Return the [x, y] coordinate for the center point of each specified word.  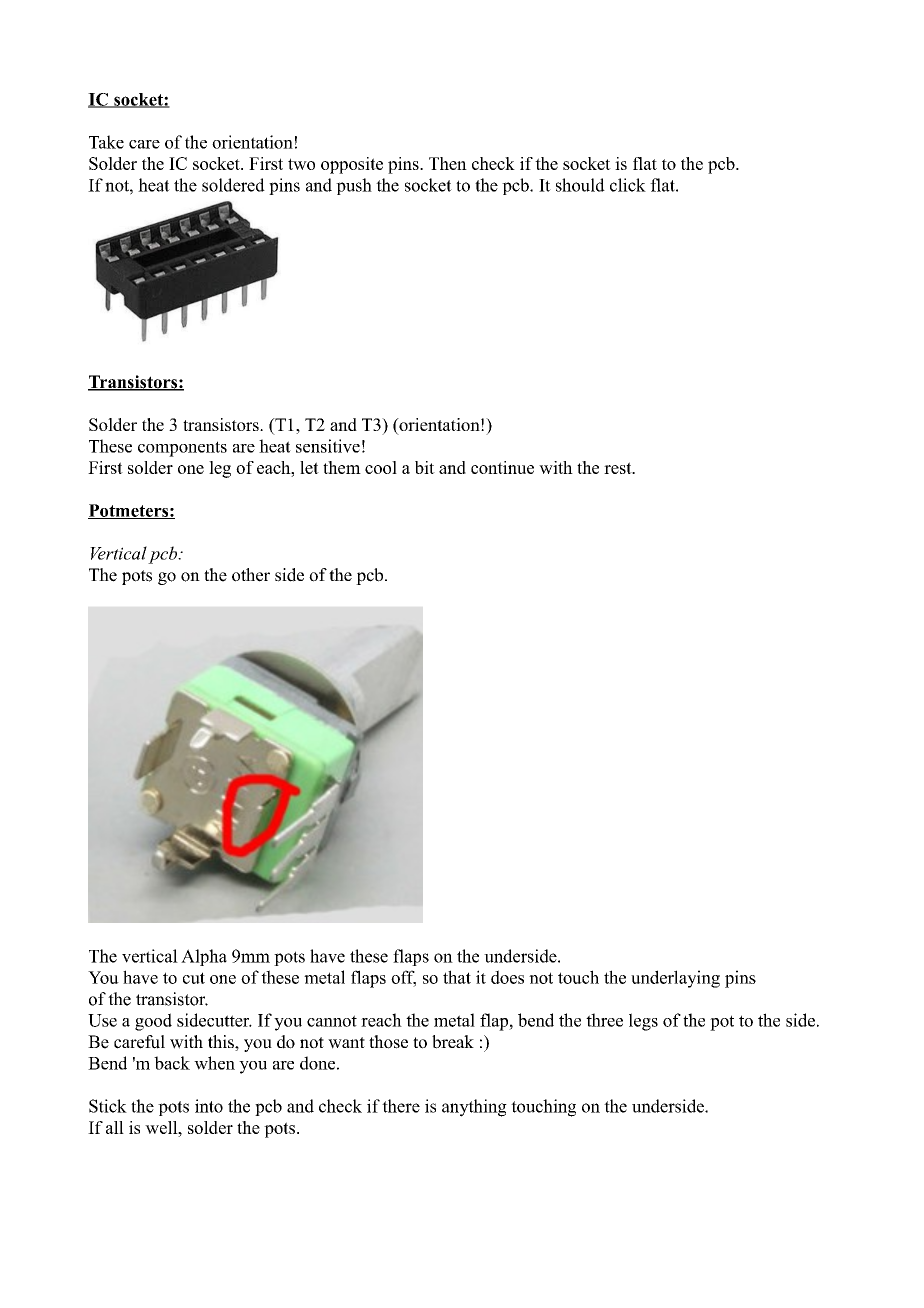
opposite [352, 165]
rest [619, 468]
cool [381, 467]
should [580, 185]
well [162, 1127]
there [401, 1106]
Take [106, 142]
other [251, 575]
